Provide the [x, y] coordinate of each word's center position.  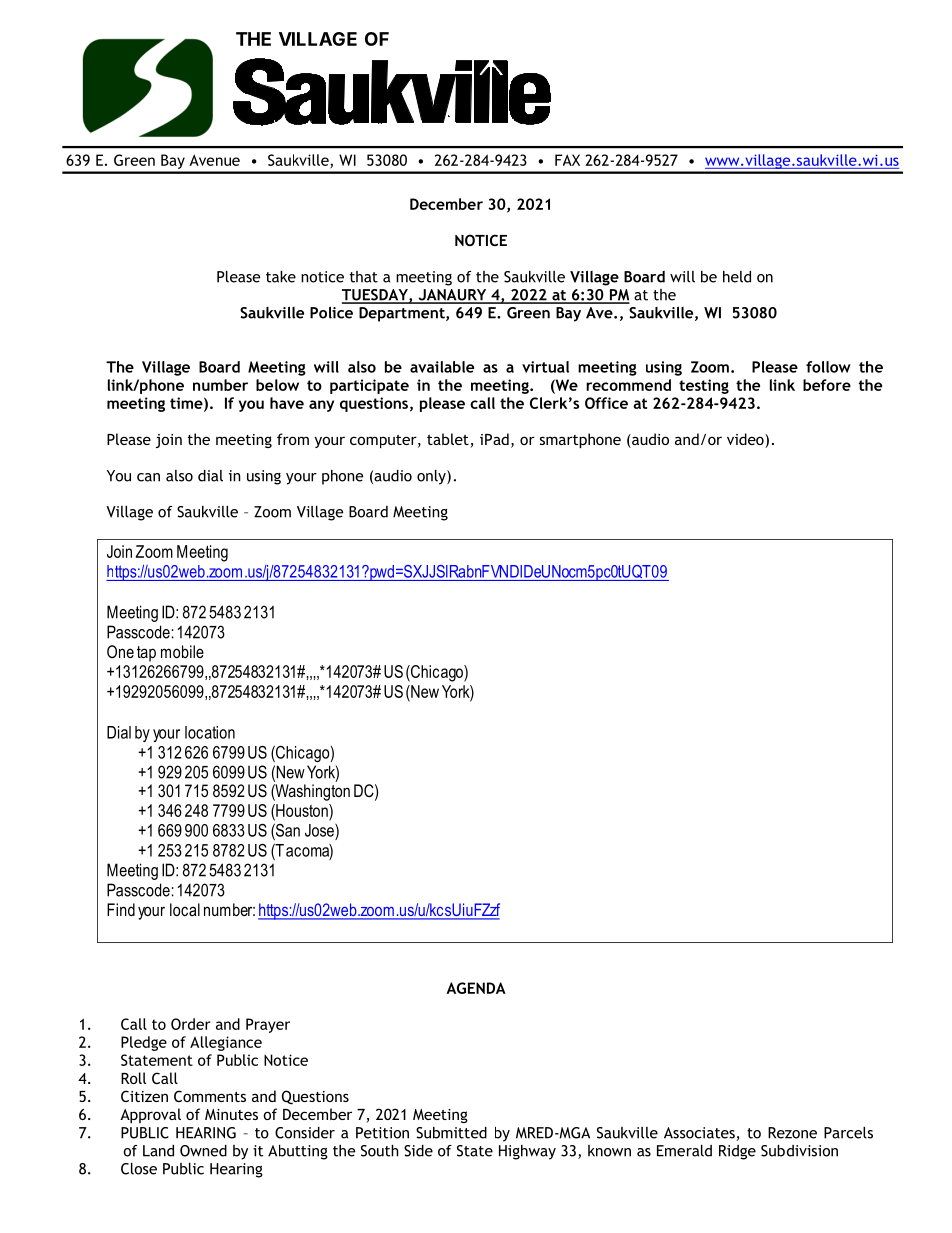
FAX [567, 160]
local [185, 909]
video [746, 440]
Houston [302, 810]
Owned [203, 1151]
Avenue [214, 160]
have [287, 403]
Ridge [737, 1152]
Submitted [451, 1133]
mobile [182, 651]
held [737, 277]
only [432, 477]
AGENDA [476, 988]
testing [704, 386]
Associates [700, 1134]
